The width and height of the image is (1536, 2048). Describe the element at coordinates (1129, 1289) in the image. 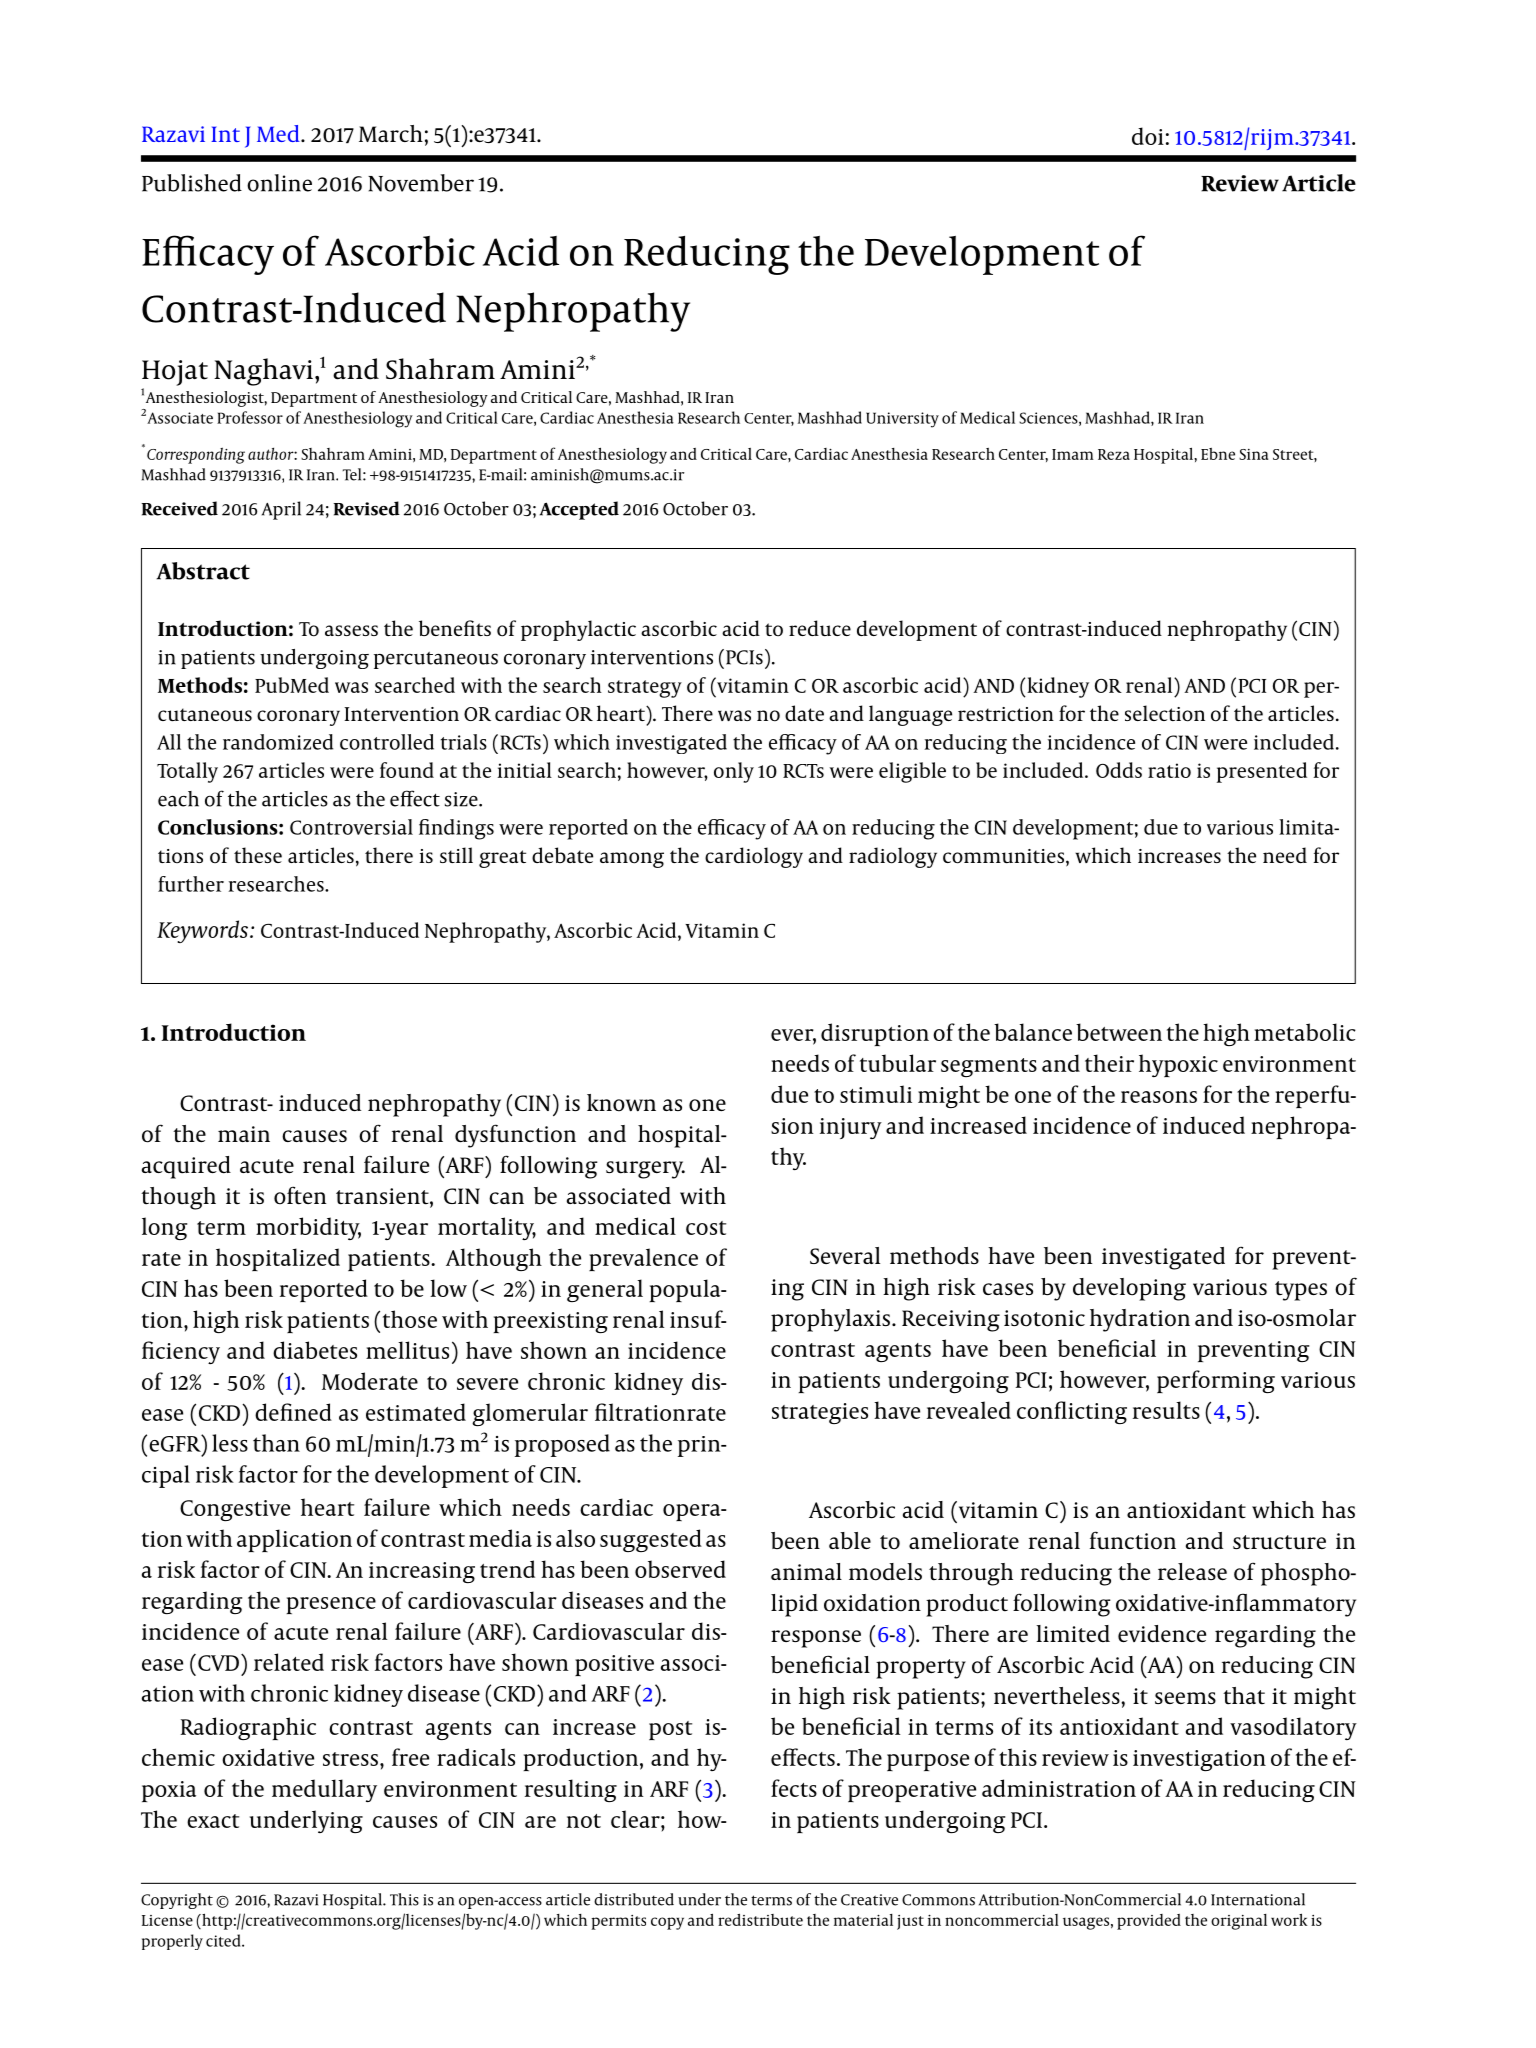

I see `developing` at that location.
